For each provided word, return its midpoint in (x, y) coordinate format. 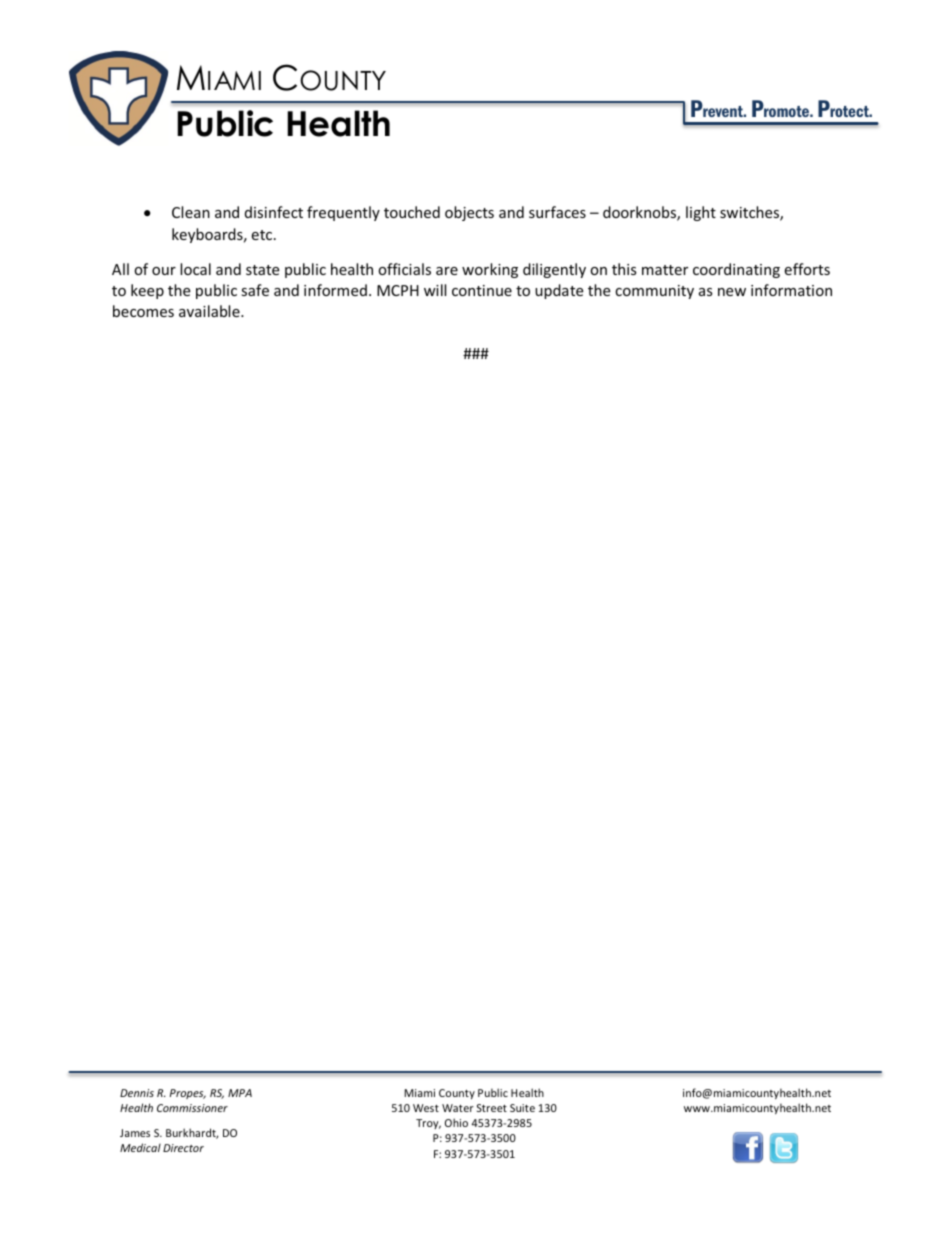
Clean (191, 212)
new (732, 292)
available (210, 311)
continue (482, 290)
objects (469, 213)
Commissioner (192, 1108)
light (701, 213)
